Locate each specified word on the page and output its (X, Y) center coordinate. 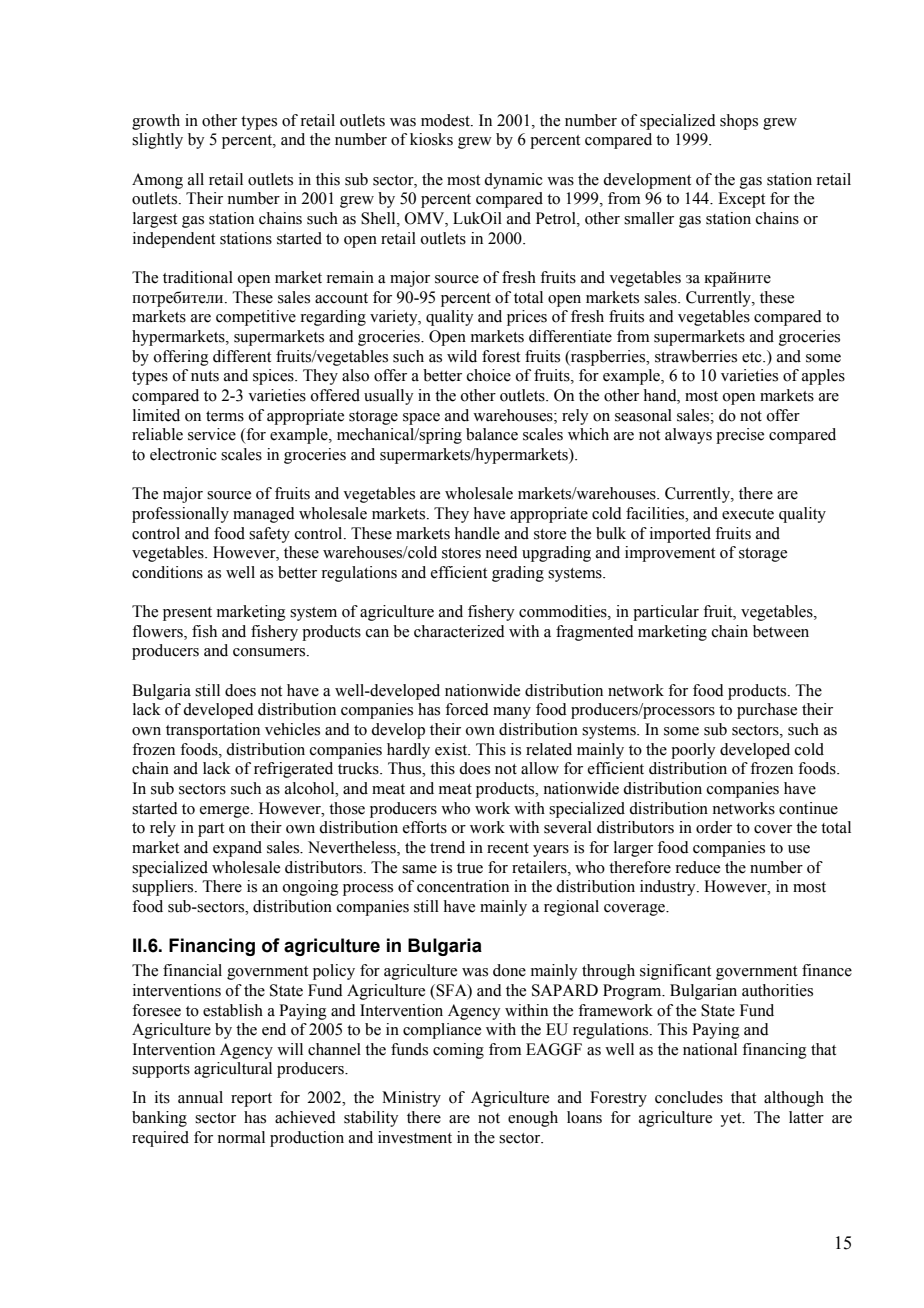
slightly (157, 141)
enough (533, 1119)
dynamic (513, 181)
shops (739, 122)
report (251, 1100)
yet (732, 1120)
